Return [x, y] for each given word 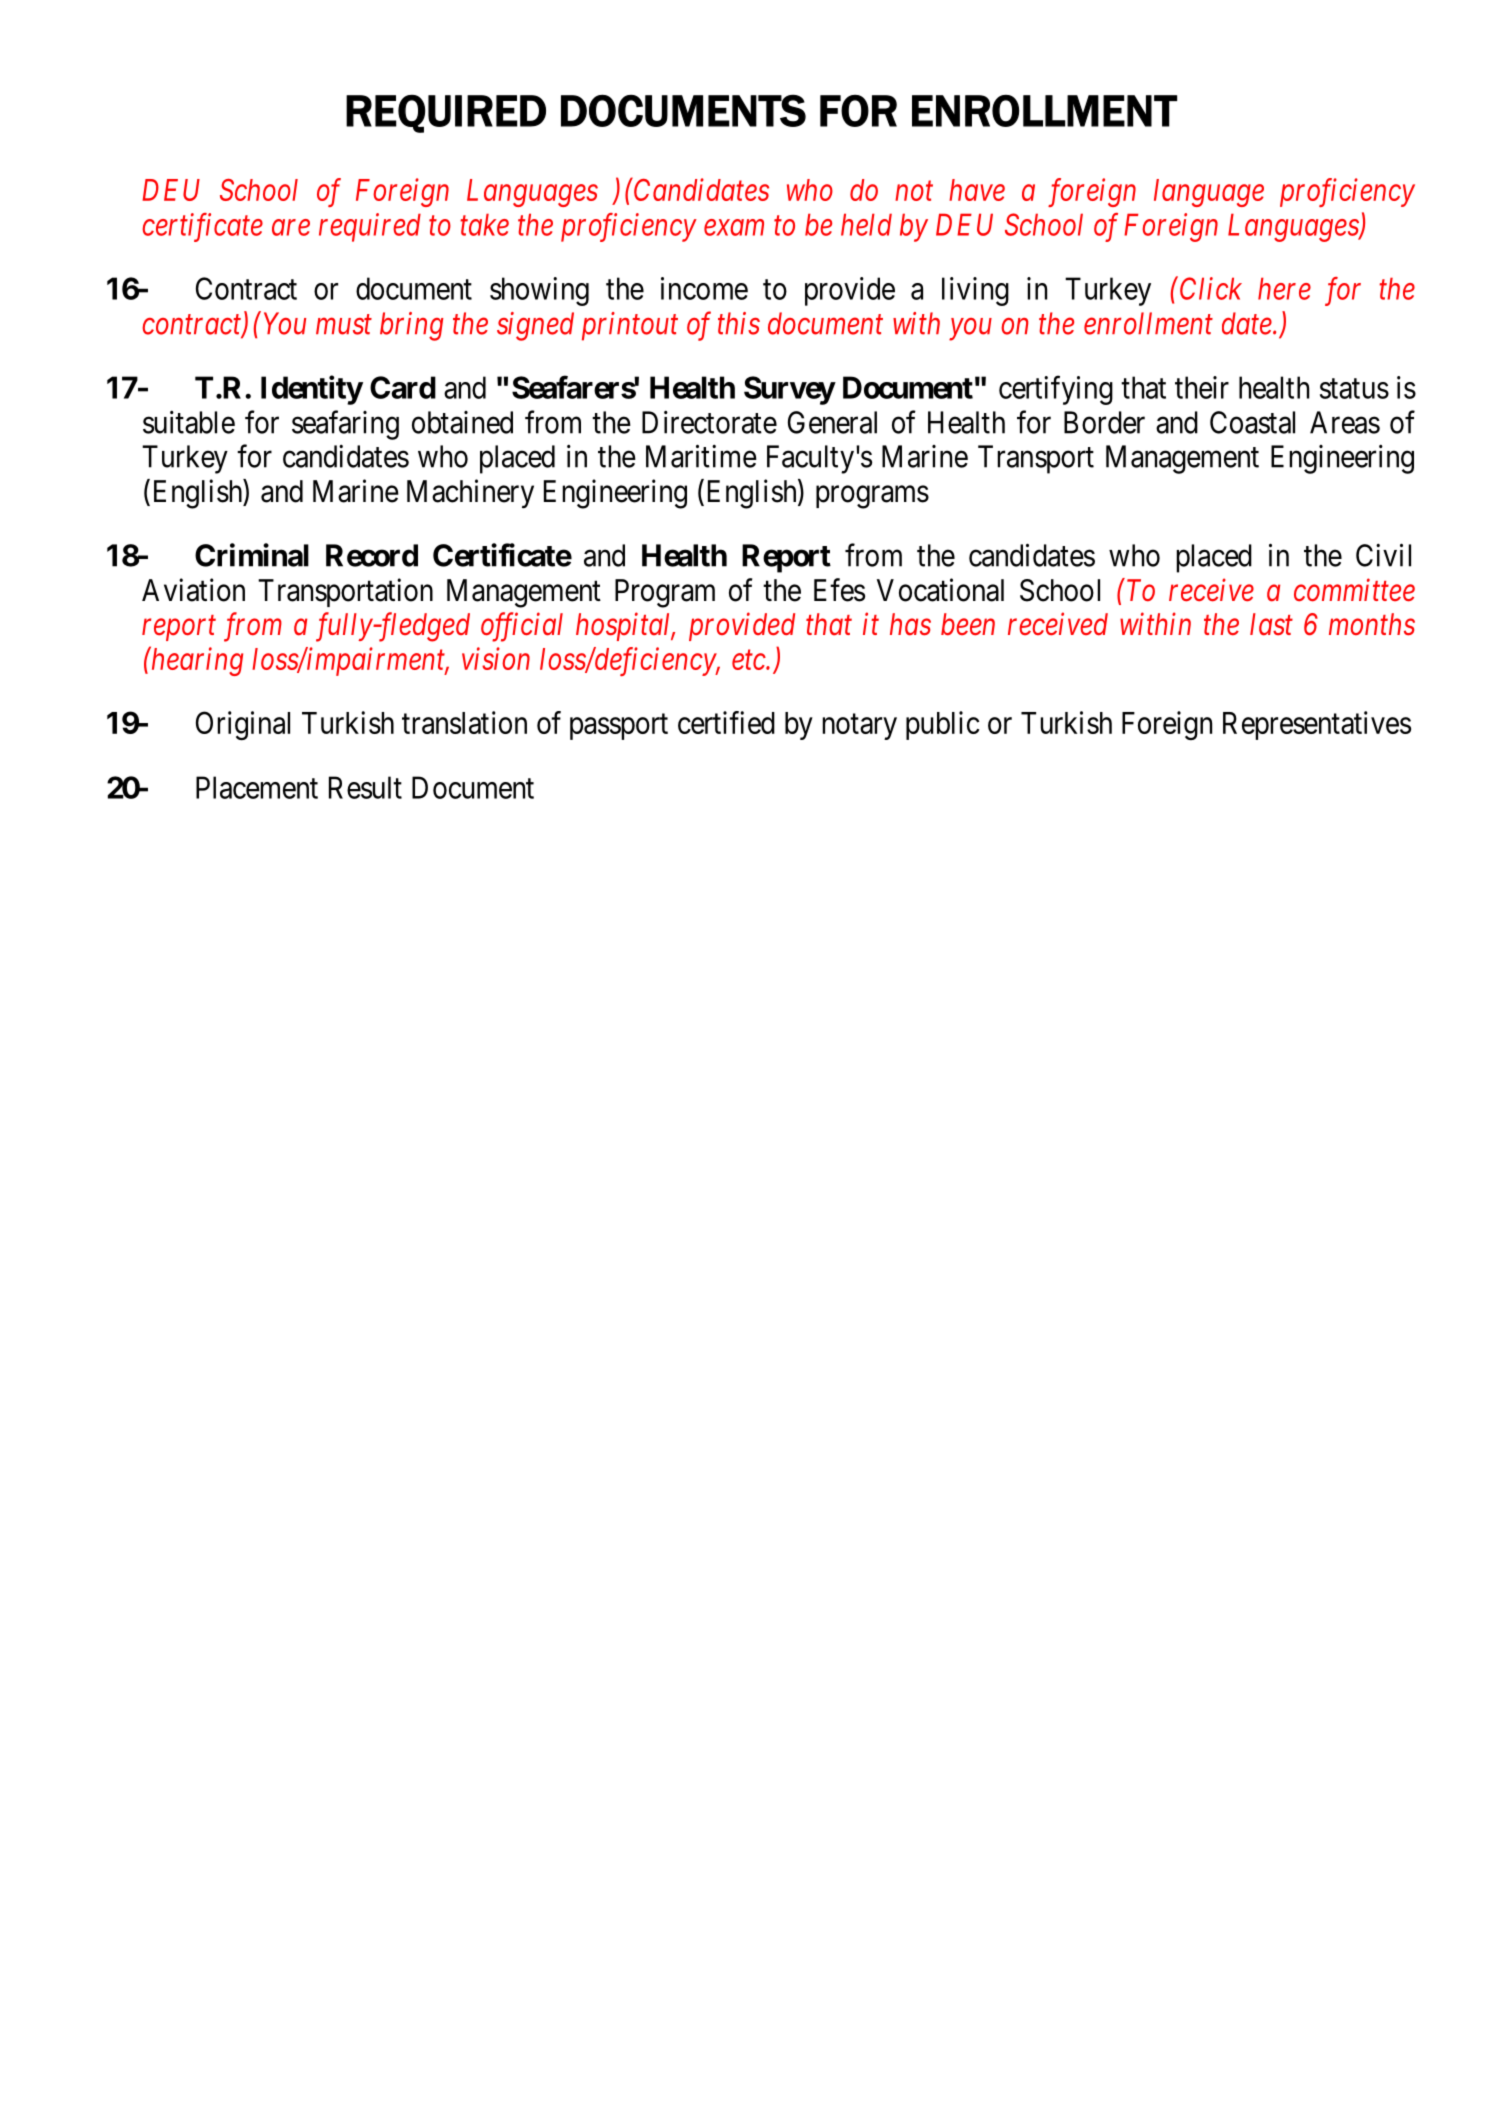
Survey [789, 390]
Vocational [940, 590]
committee [1354, 590]
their [1202, 387]
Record [372, 555]
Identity [312, 390]
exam [734, 228]
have [977, 190]
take [484, 224]
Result [365, 787]
